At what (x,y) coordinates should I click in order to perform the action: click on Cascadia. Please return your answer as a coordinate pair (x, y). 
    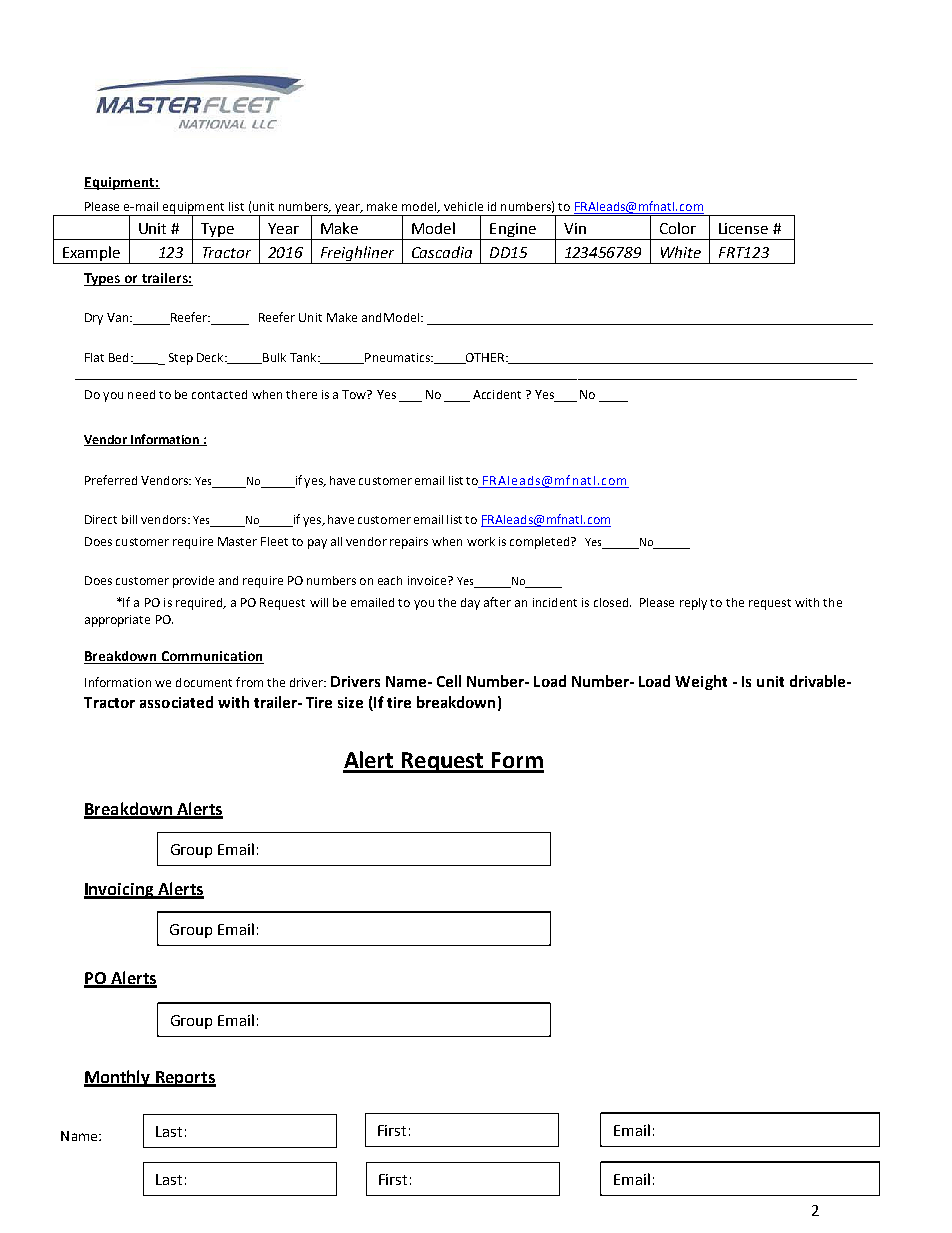
    Looking at the image, I should click on (442, 252).
